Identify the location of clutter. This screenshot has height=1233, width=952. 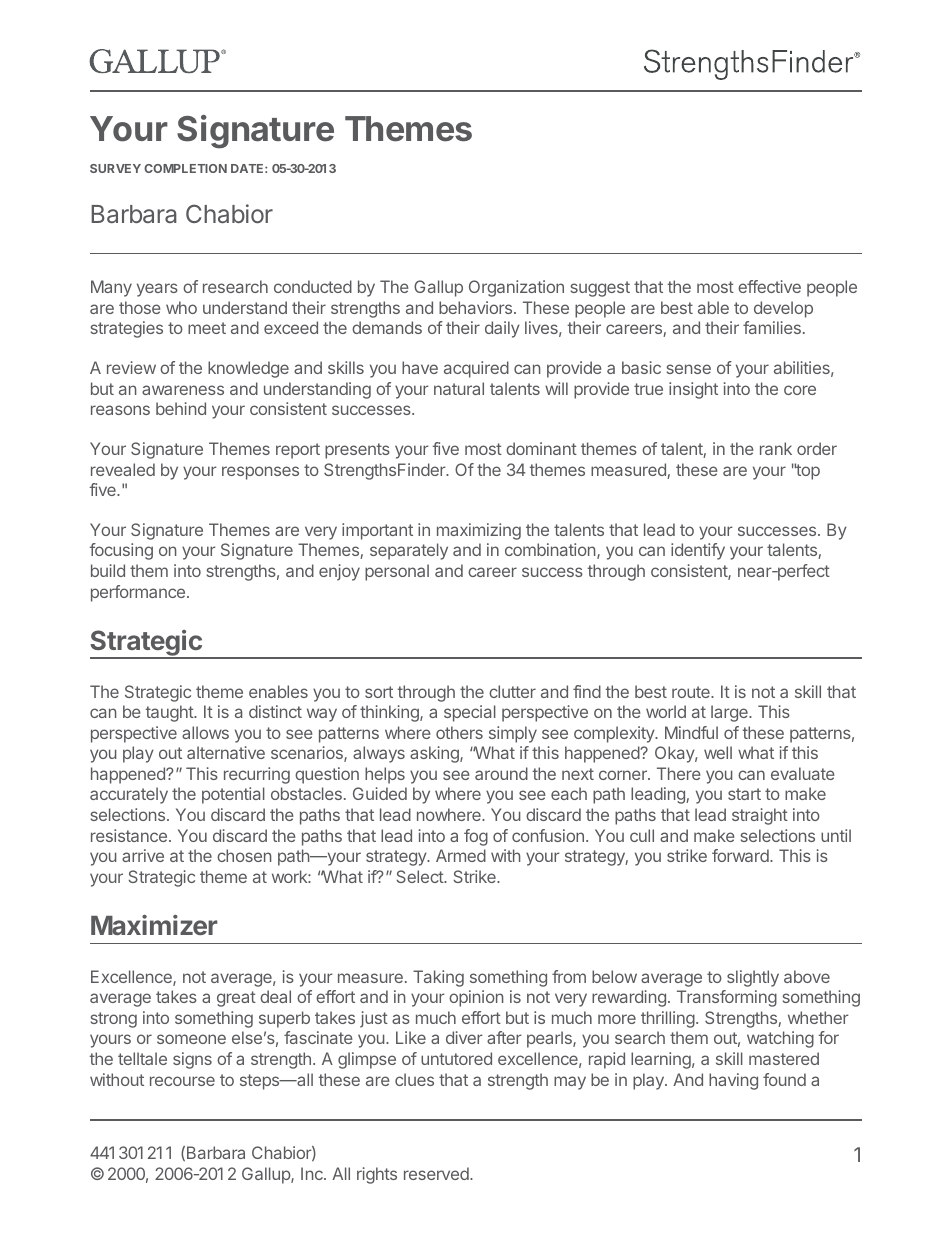
(512, 691).
